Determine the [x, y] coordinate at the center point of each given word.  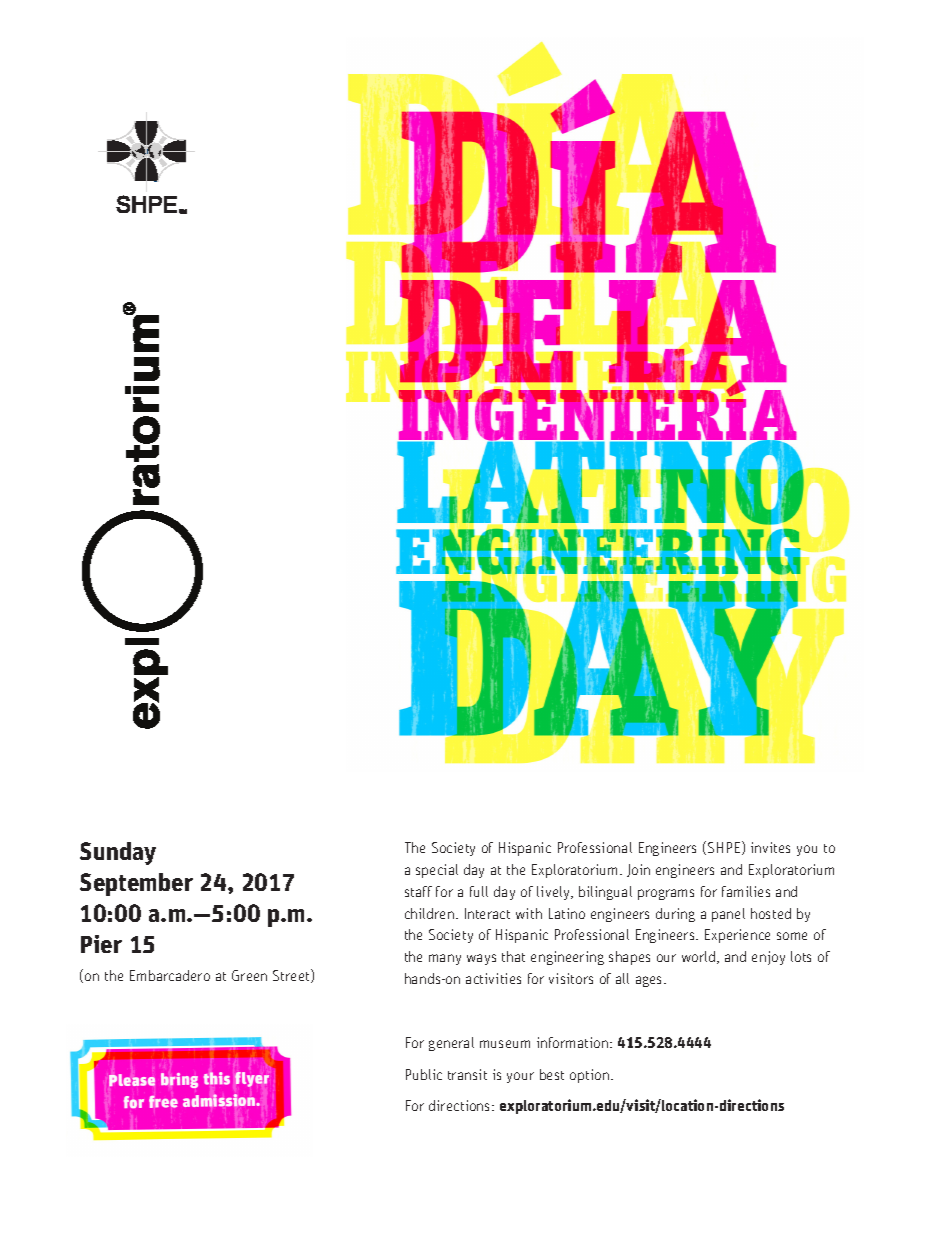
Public [424, 1074]
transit [467, 1074]
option [589, 1076]
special [437, 871]
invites [770, 847]
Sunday [118, 853]
